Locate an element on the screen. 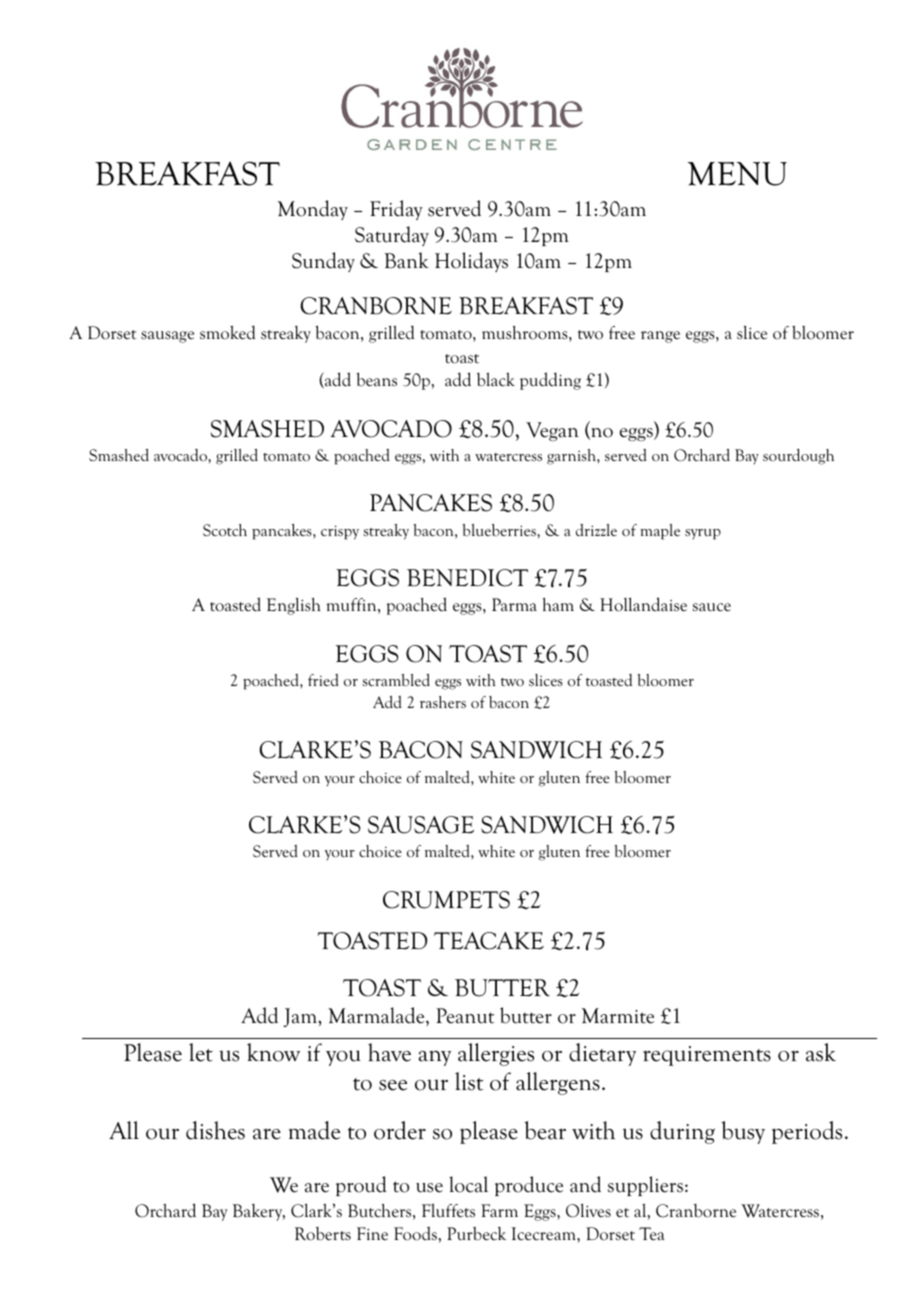  Monday is located at coordinates (313, 210).
